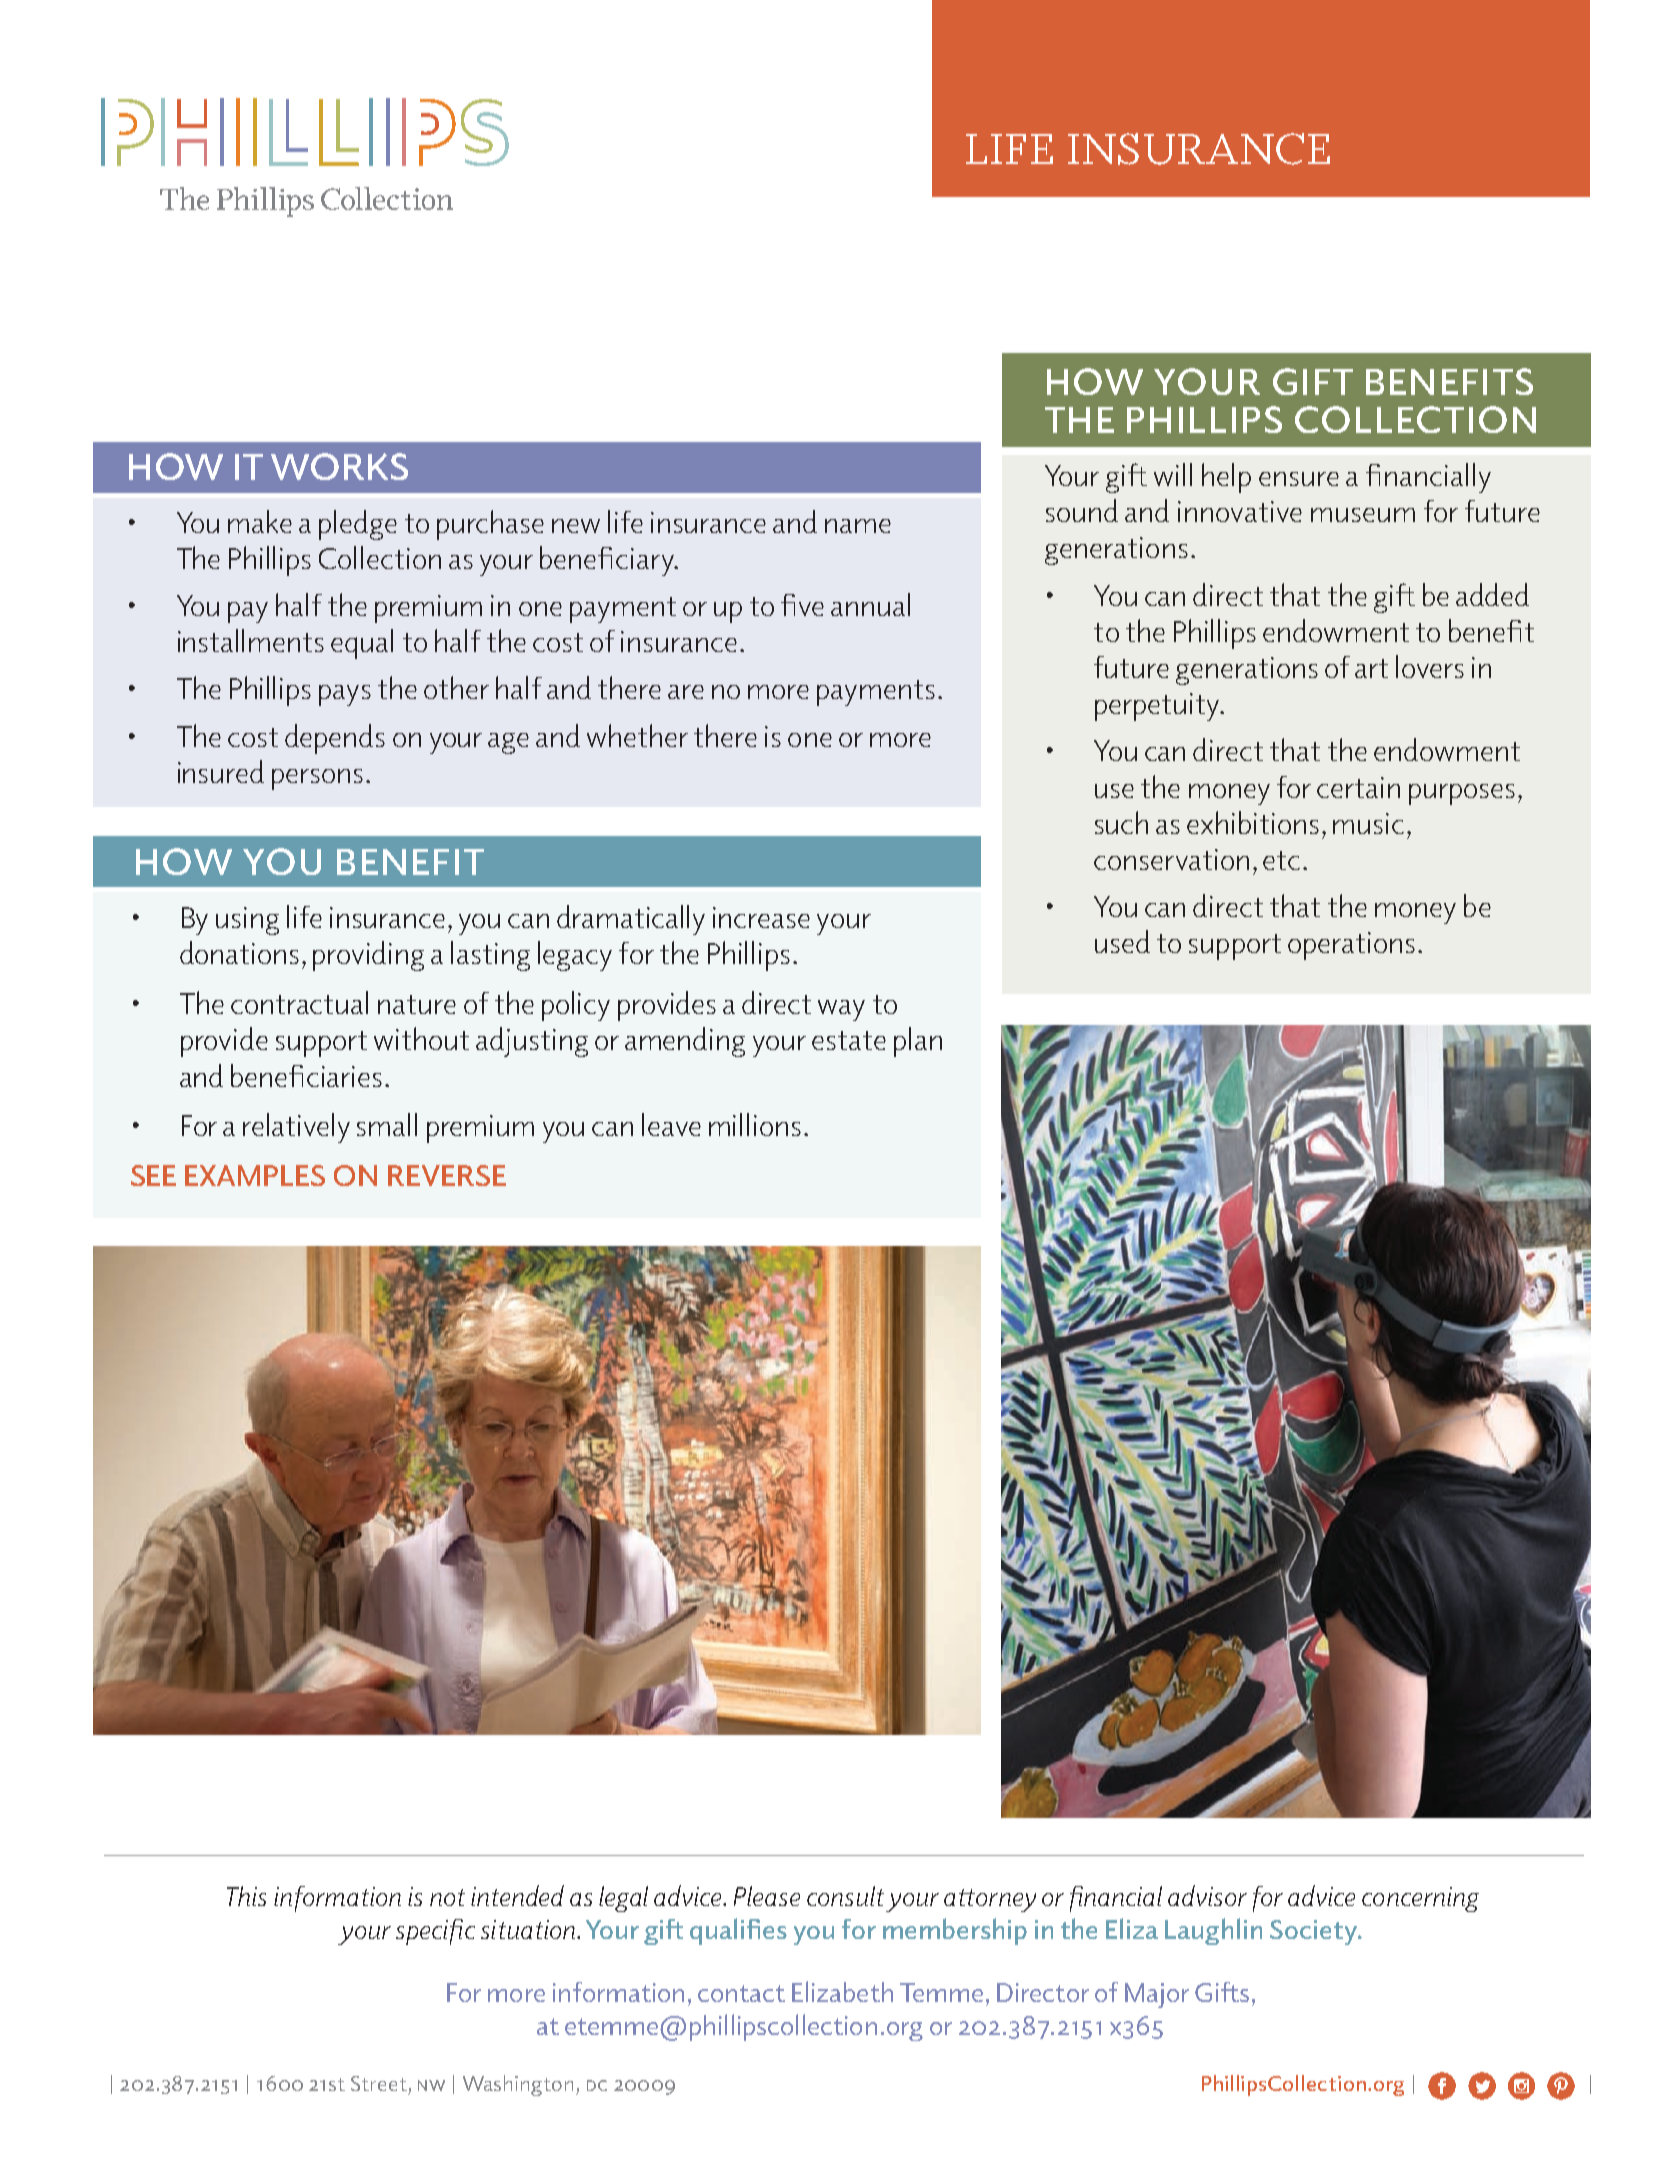 The height and width of the image is (2172, 1678). What do you see at coordinates (379, 2083) in the image?
I see `Street` at bounding box center [379, 2083].
